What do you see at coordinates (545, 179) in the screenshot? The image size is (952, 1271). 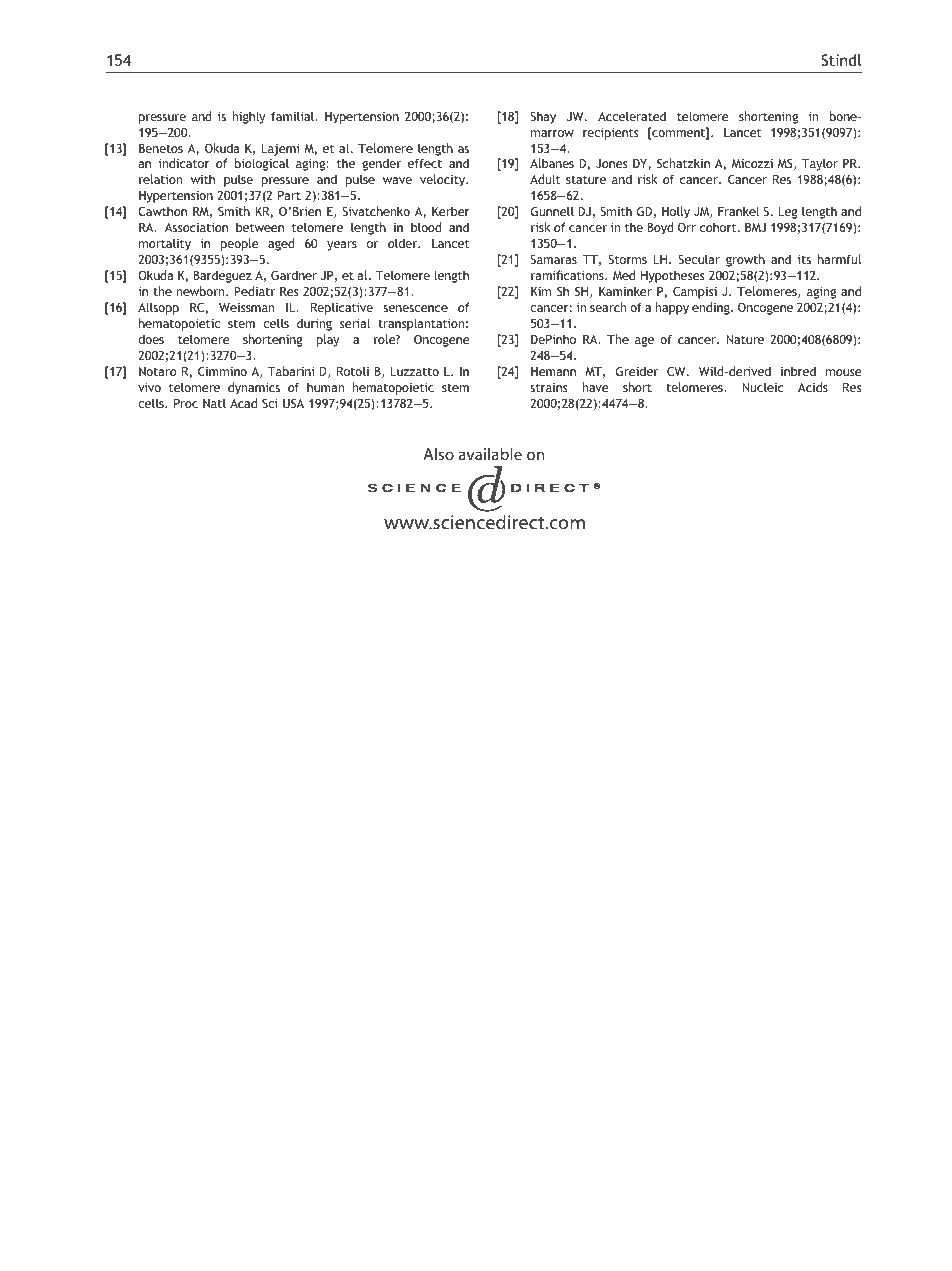 I see `Adult` at bounding box center [545, 179].
